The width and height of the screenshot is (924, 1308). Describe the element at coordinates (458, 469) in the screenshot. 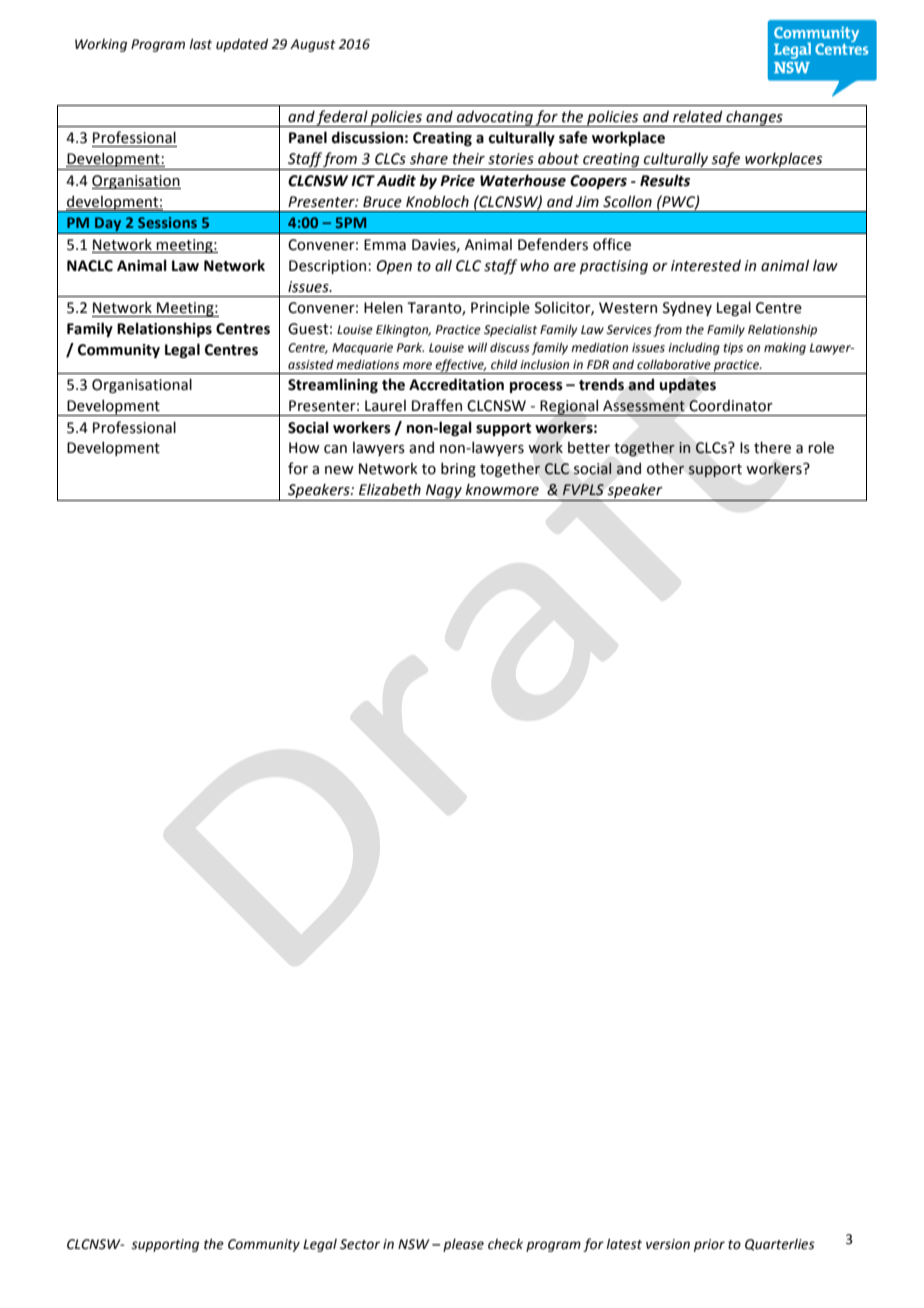

I see `bring` at that location.
